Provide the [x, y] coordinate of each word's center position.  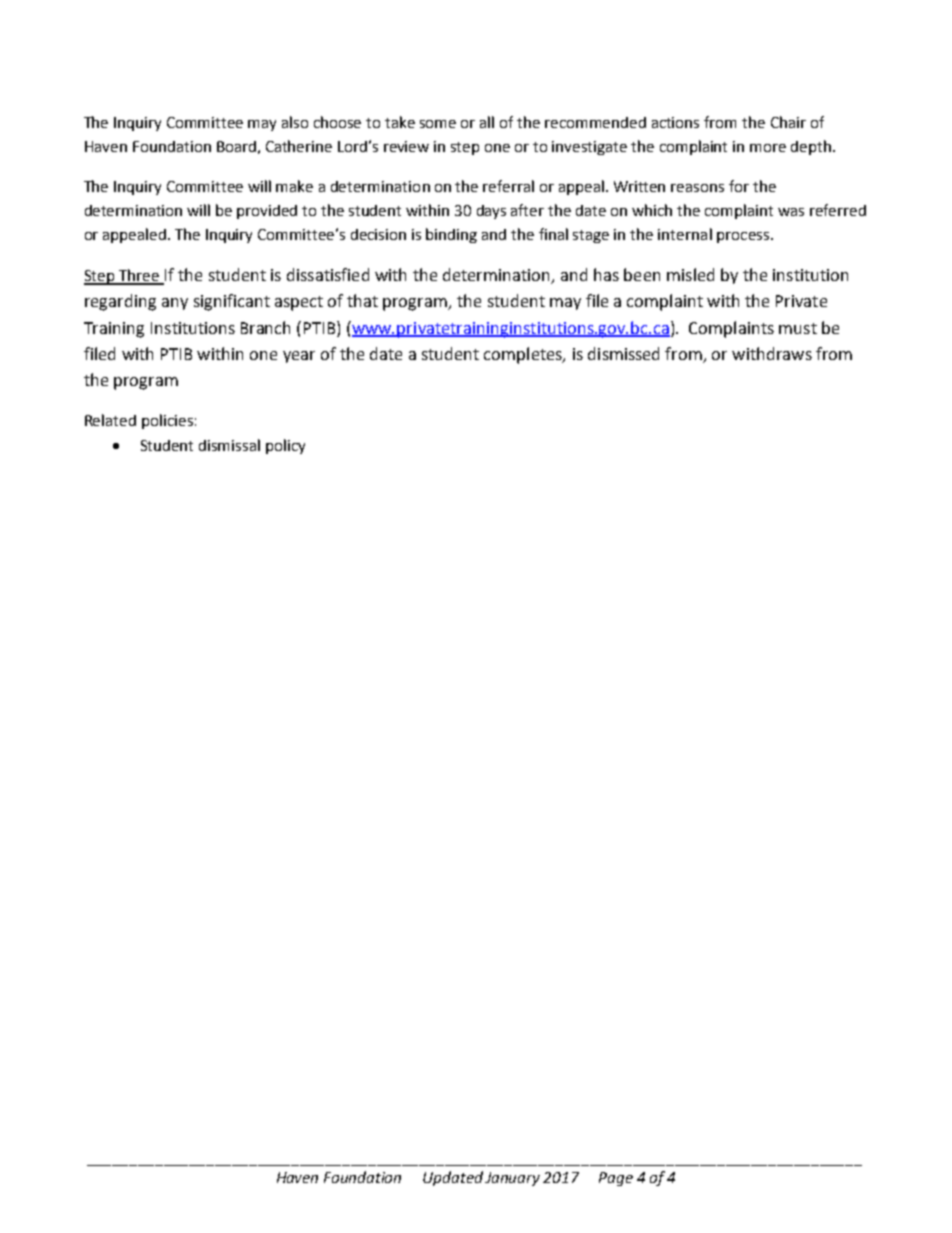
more [768, 148]
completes [524, 355]
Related [110, 420]
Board [236, 146]
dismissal [229, 445]
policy [285, 446]
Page [616, 1179]
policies [167, 421]
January [512, 1179]
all [487, 122]
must [798, 328]
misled [690, 274]
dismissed [623, 353]
